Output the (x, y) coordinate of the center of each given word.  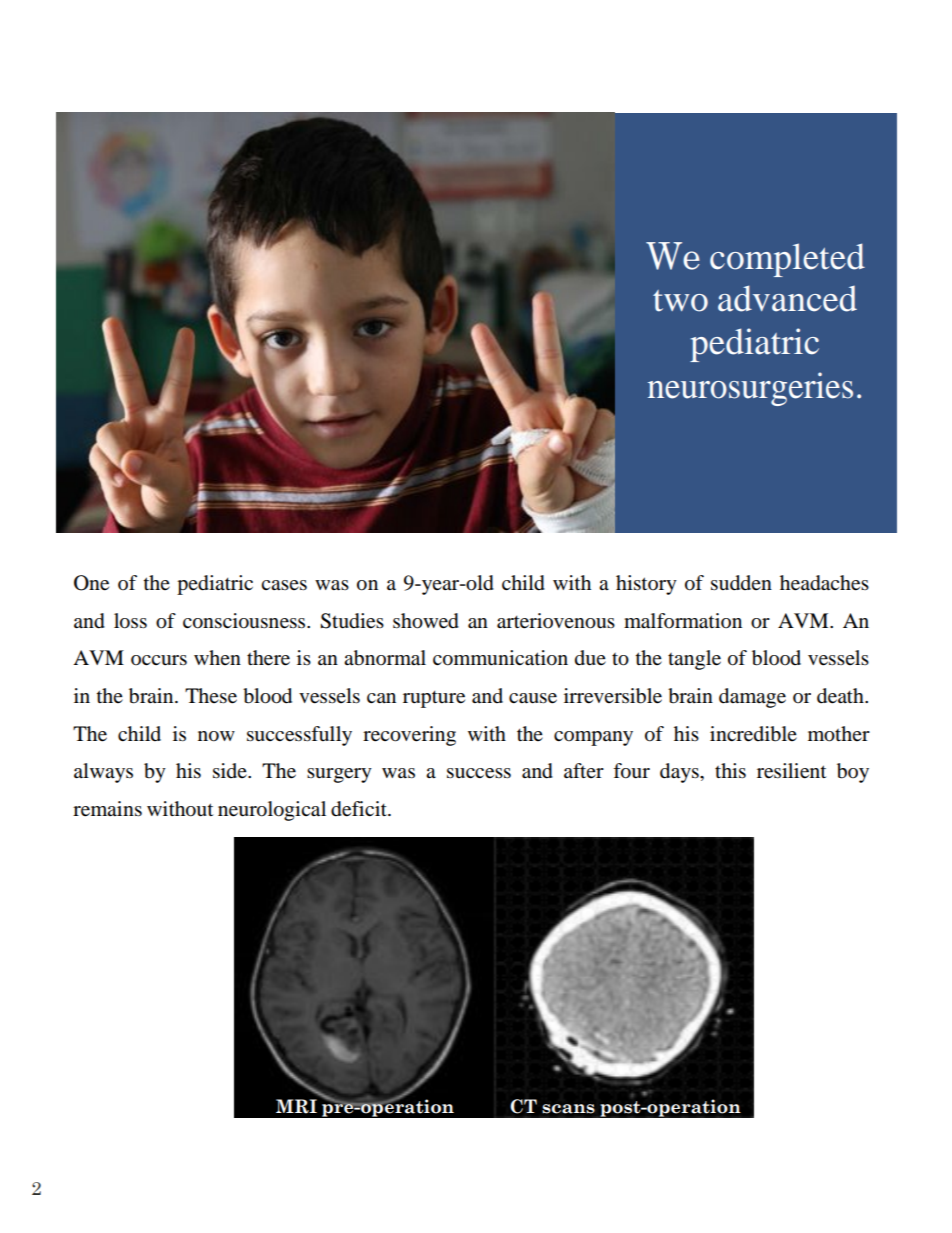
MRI (296, 1106)
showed (426, 621)
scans (568, 1109)
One (91, 583)
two (680, 301)
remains (107, 809)
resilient (791, 771)
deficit (360, 809)
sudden (741, 583)
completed (787, 260)
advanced (787, 298)
